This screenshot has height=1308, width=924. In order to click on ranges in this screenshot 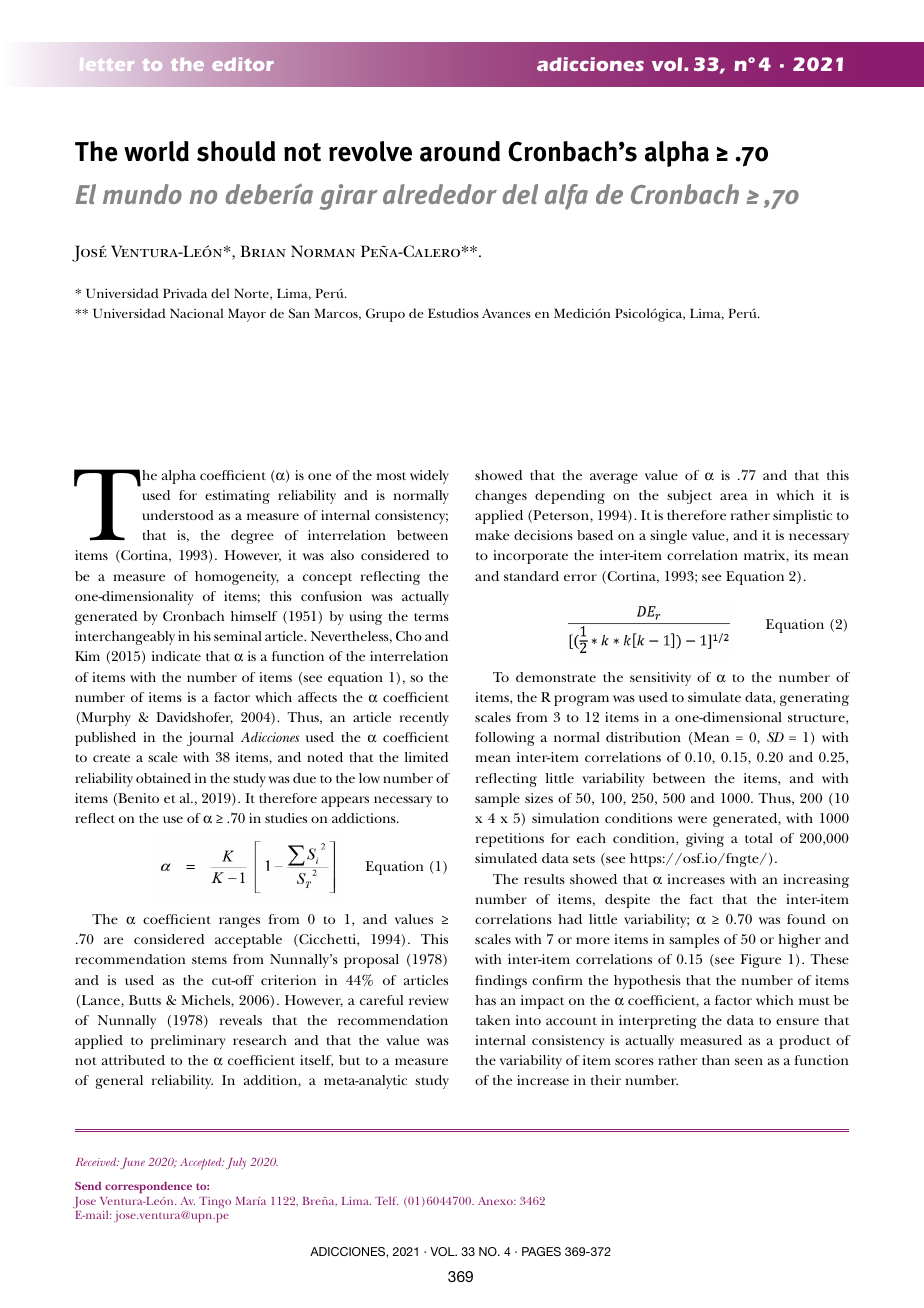, I will do `click(239, 922)`.
